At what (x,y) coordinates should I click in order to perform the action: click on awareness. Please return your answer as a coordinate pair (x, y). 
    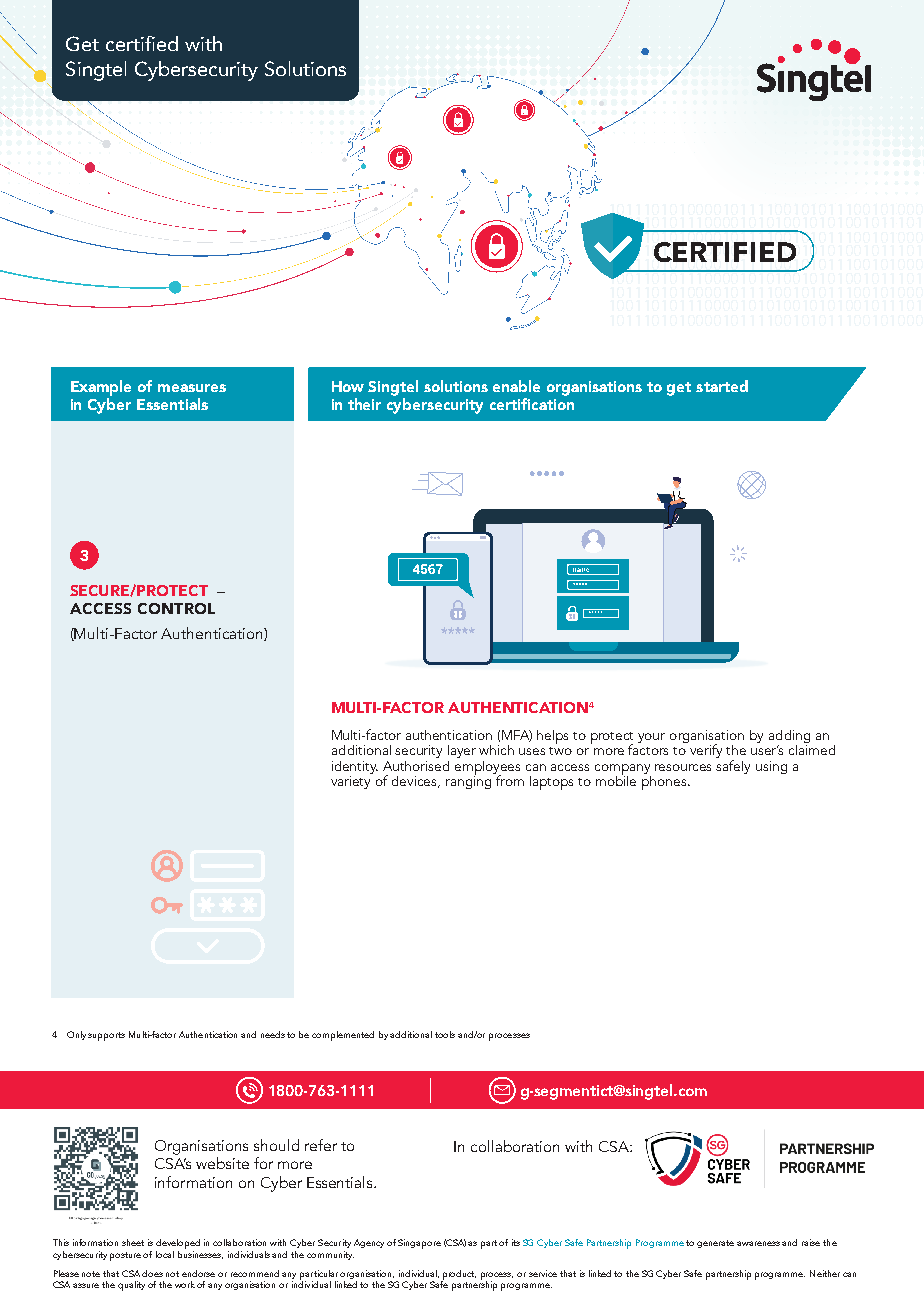
    Looking at the image, I should click on (758, 1243).
